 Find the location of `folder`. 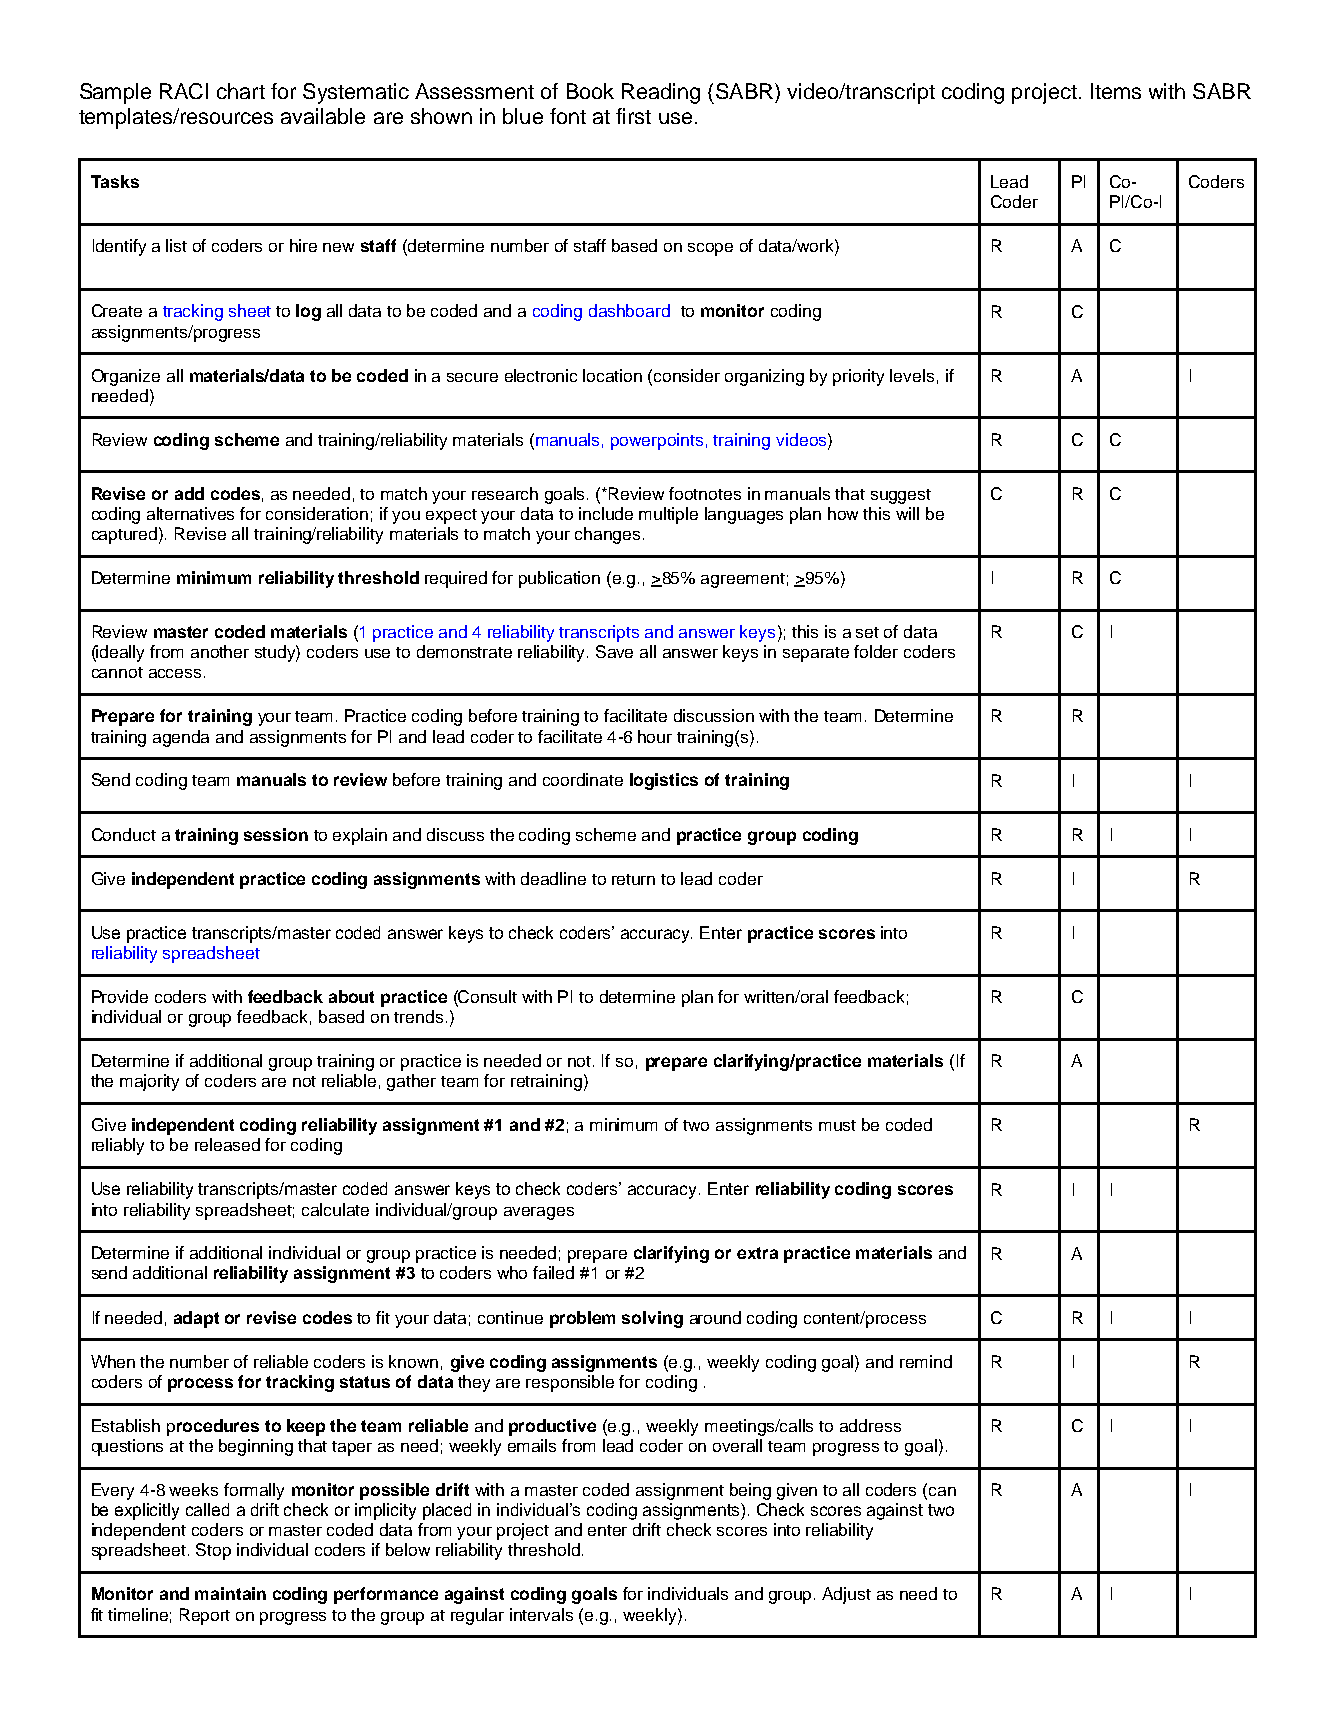

folder is located at coordinates (876, 651).
